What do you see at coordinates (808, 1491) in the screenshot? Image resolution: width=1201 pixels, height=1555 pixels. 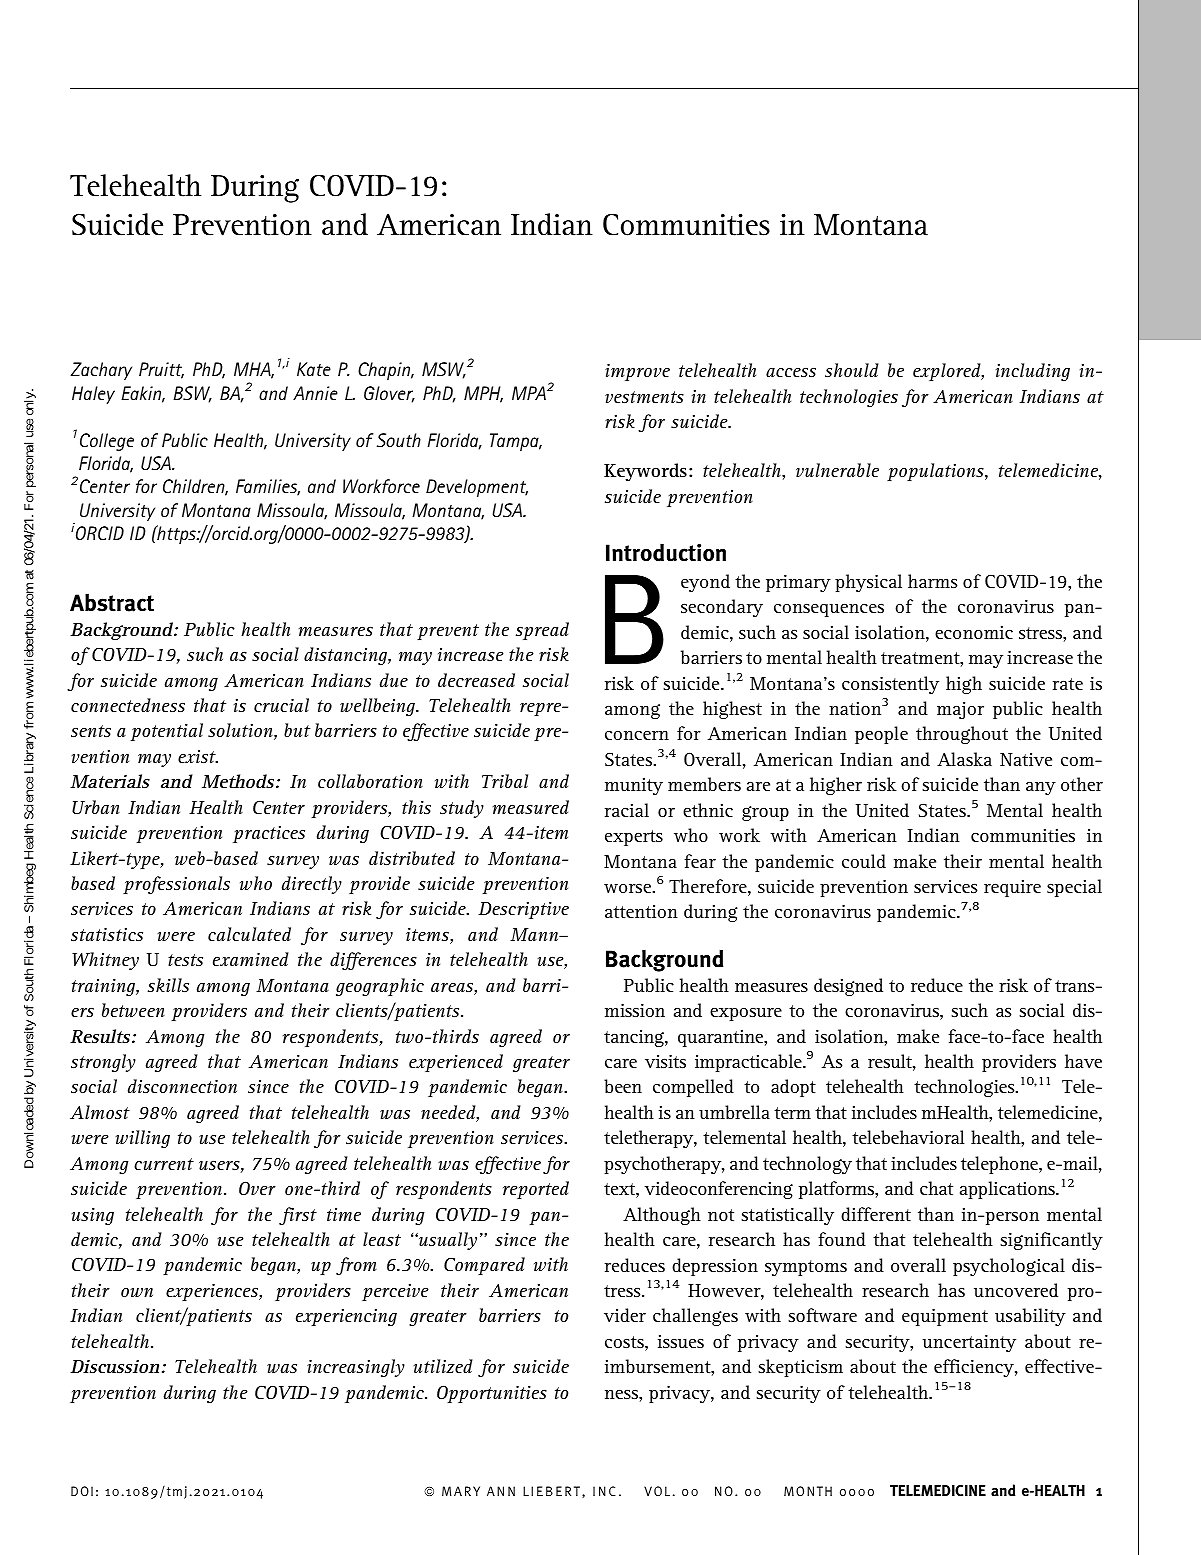 I see `MONTH` at bounding box center [808, 1491].
